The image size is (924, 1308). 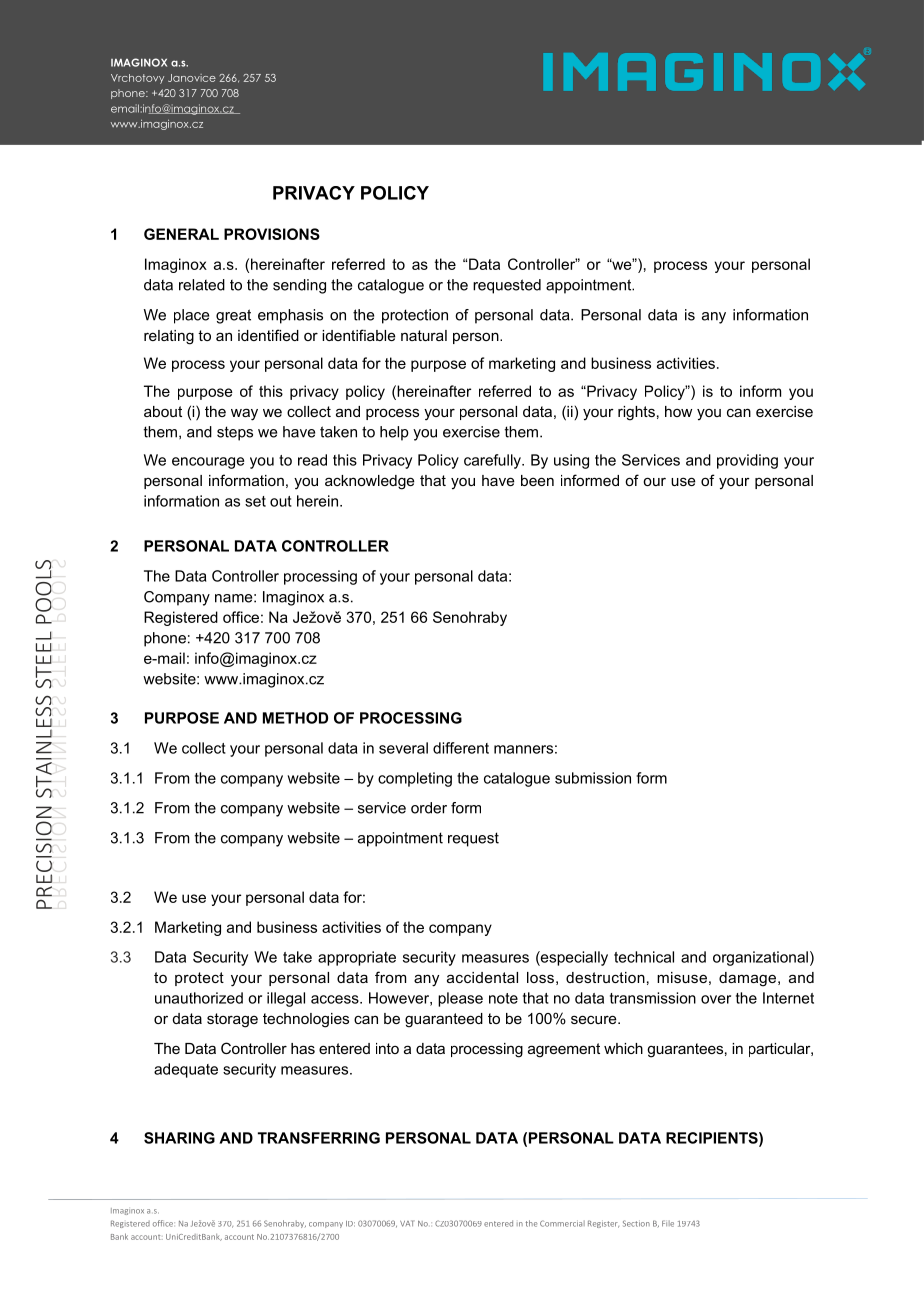 What do you see at coordinates (424, 335) in the document?
I see `natural` at bounding box center [424, 335].
